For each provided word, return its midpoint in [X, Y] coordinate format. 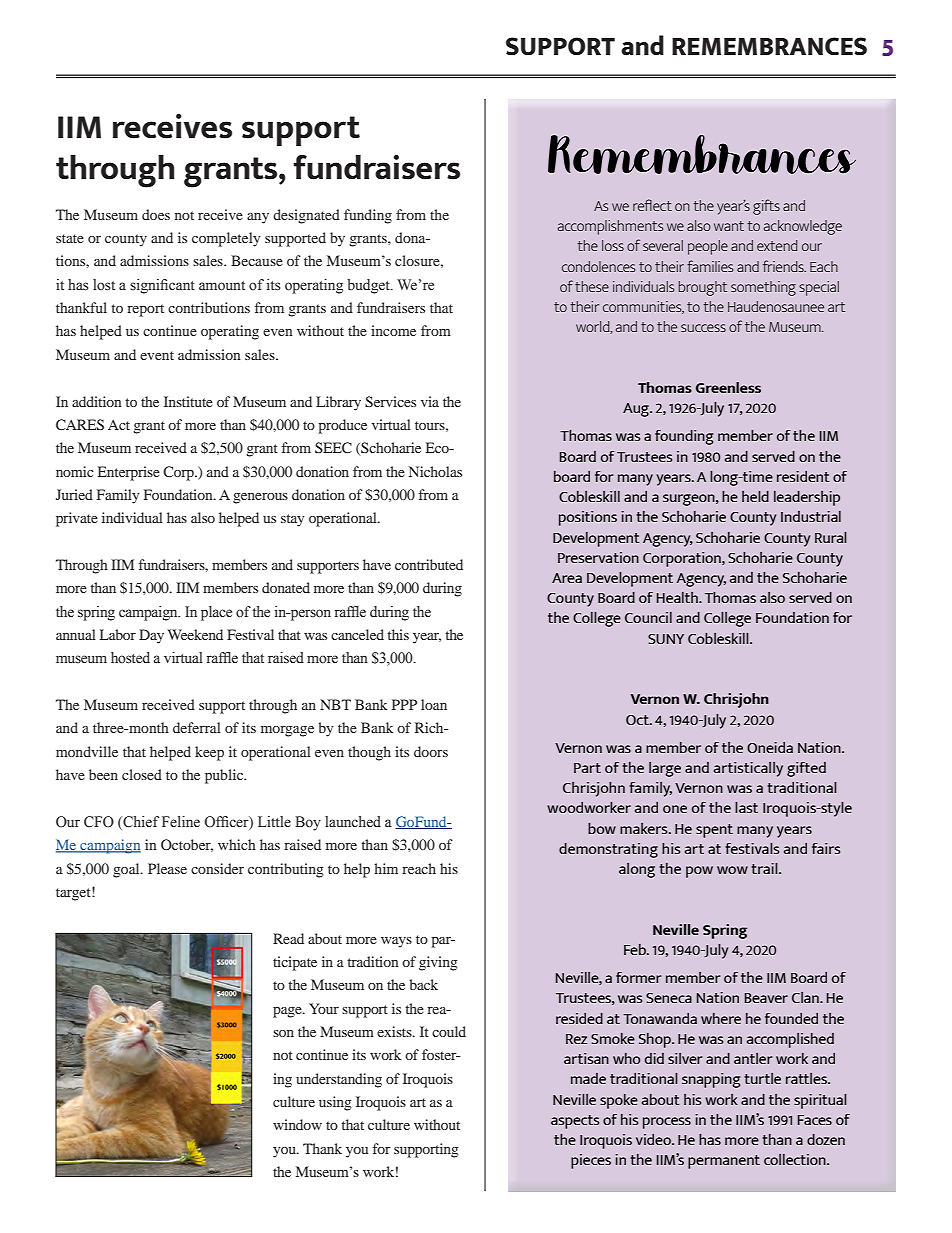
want [729, 226]
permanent [724, 1162]
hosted [130, 658]
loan [434, 704]
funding [368, 216]
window [297, 1124]
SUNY [666, 639]
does [156, 214]
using [335, 1103]
